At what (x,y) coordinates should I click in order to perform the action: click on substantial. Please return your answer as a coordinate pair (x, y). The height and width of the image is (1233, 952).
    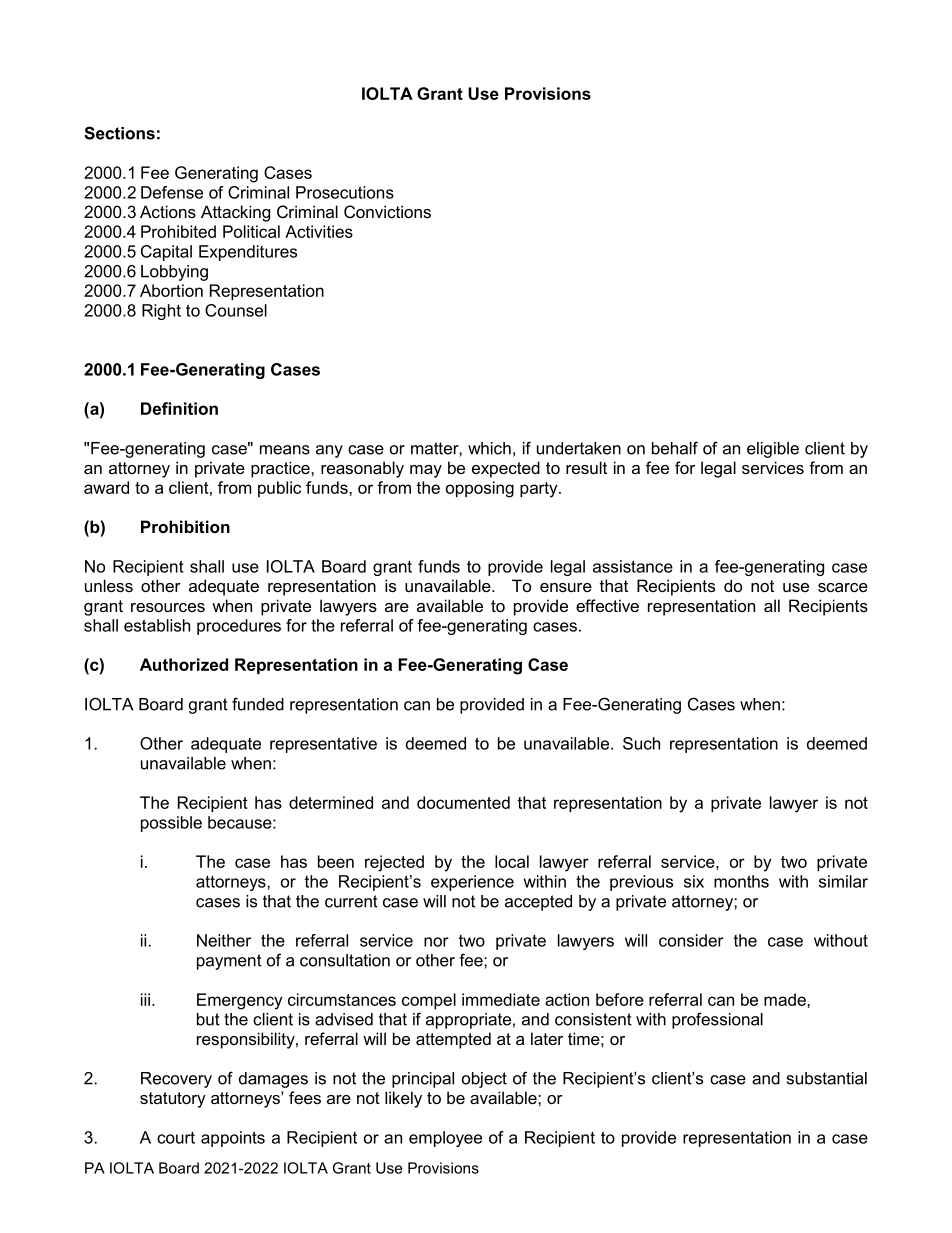
    Looking at the image, I should click on (827, 1078).
